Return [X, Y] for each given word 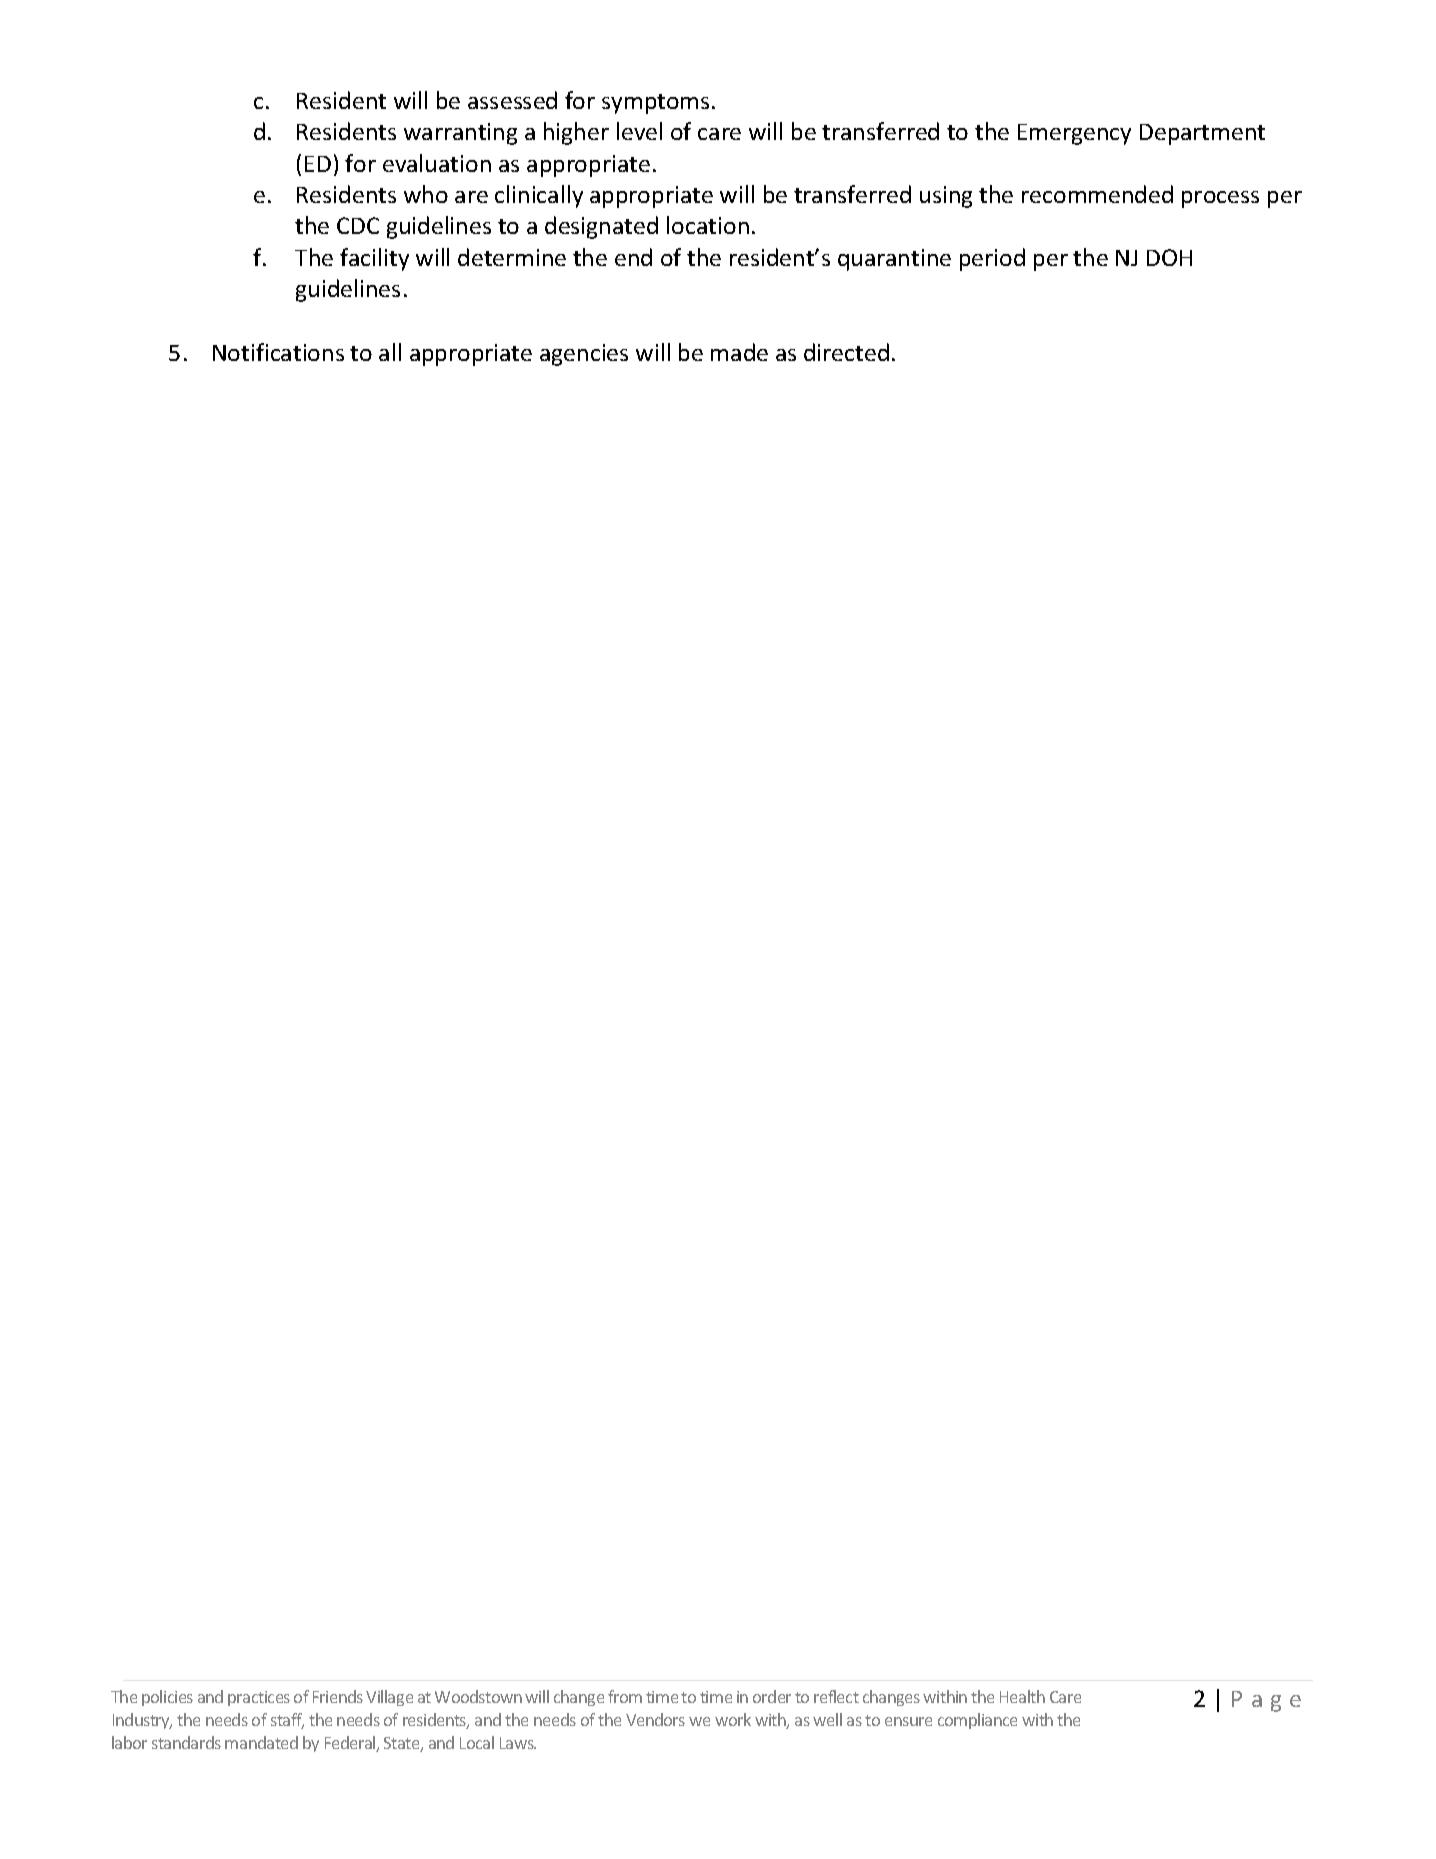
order [772, 1696]
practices [259, 1698]
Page [1266, 1701]
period [992, 259]
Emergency [1074, 134]
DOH [1169, 257]
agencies [584, 355]
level [639, 131]
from [625, 1696]
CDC [358, 225]
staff [287, 1721]
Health [1022, 1696]
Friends [338, 1696]
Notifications [278, 352]
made [739, 352]
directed [846, 352]
